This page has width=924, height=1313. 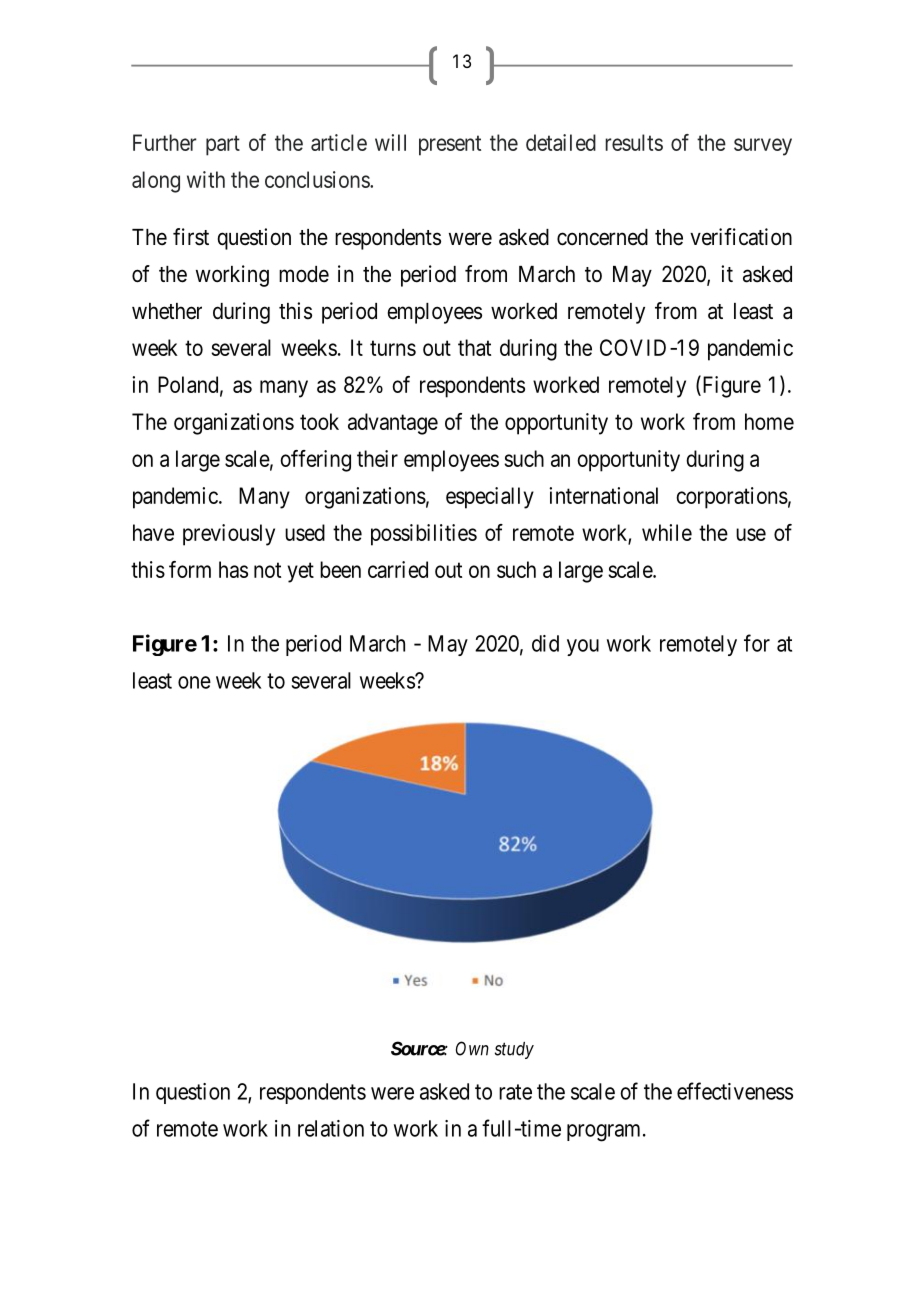 What do you see at coordinates (545, 643) in the page?
I see `did` at bounding box center [545, 643].
